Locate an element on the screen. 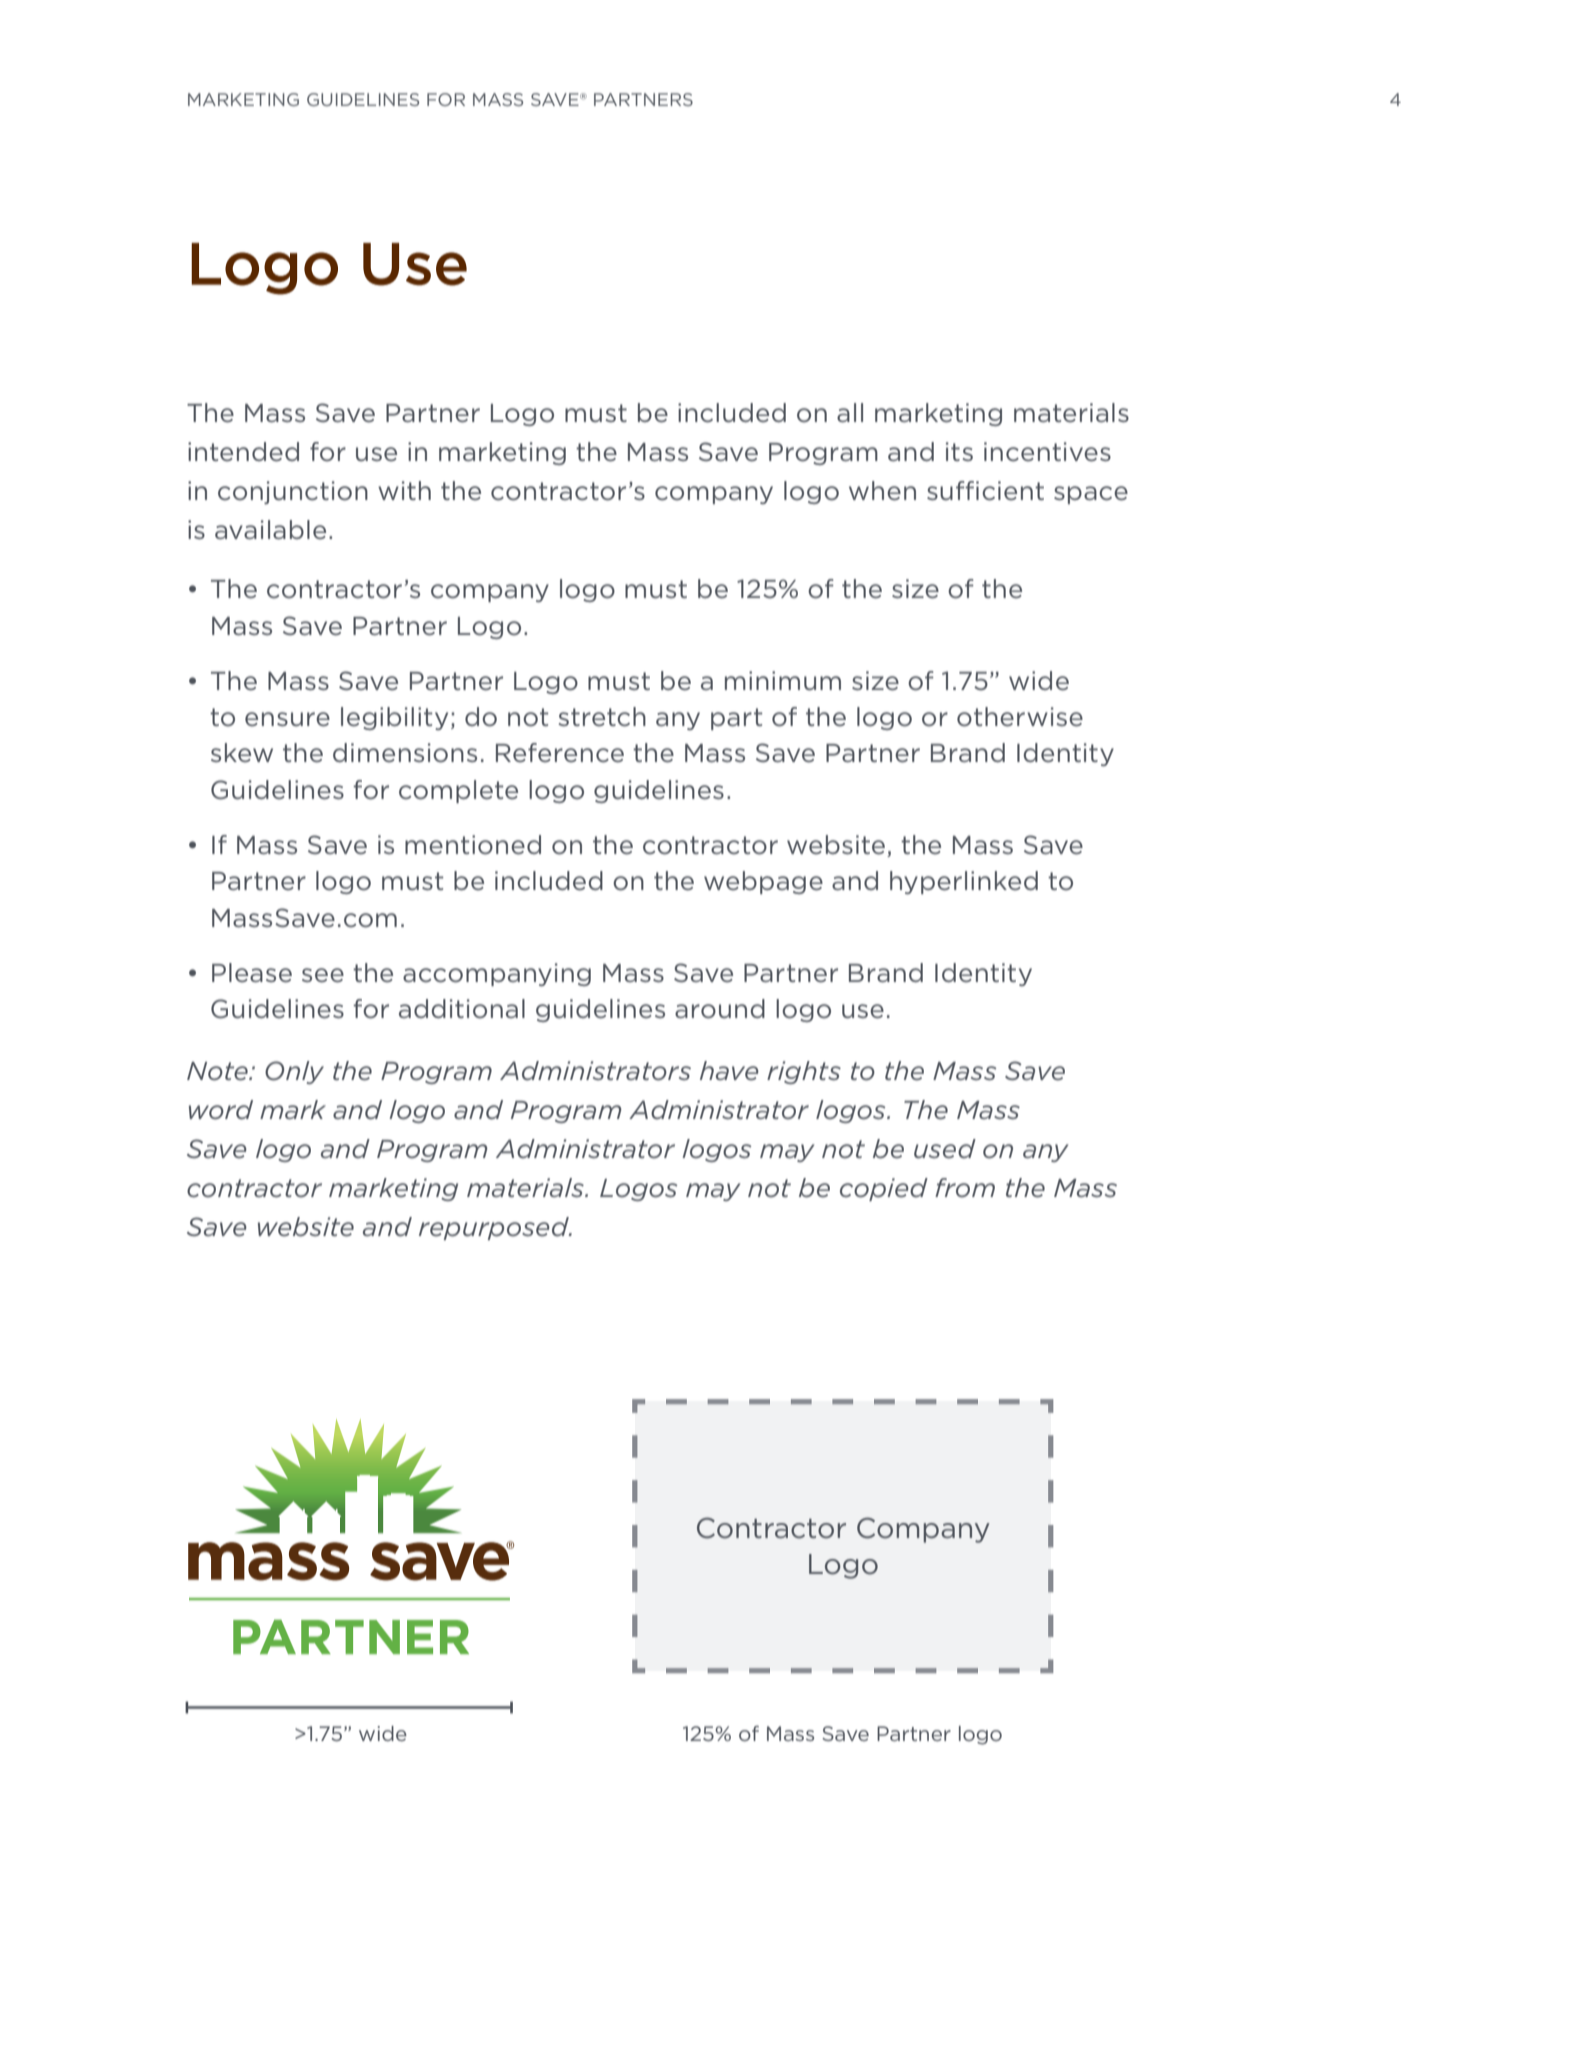  hyperlinked is located at coordinates (964, 882).
